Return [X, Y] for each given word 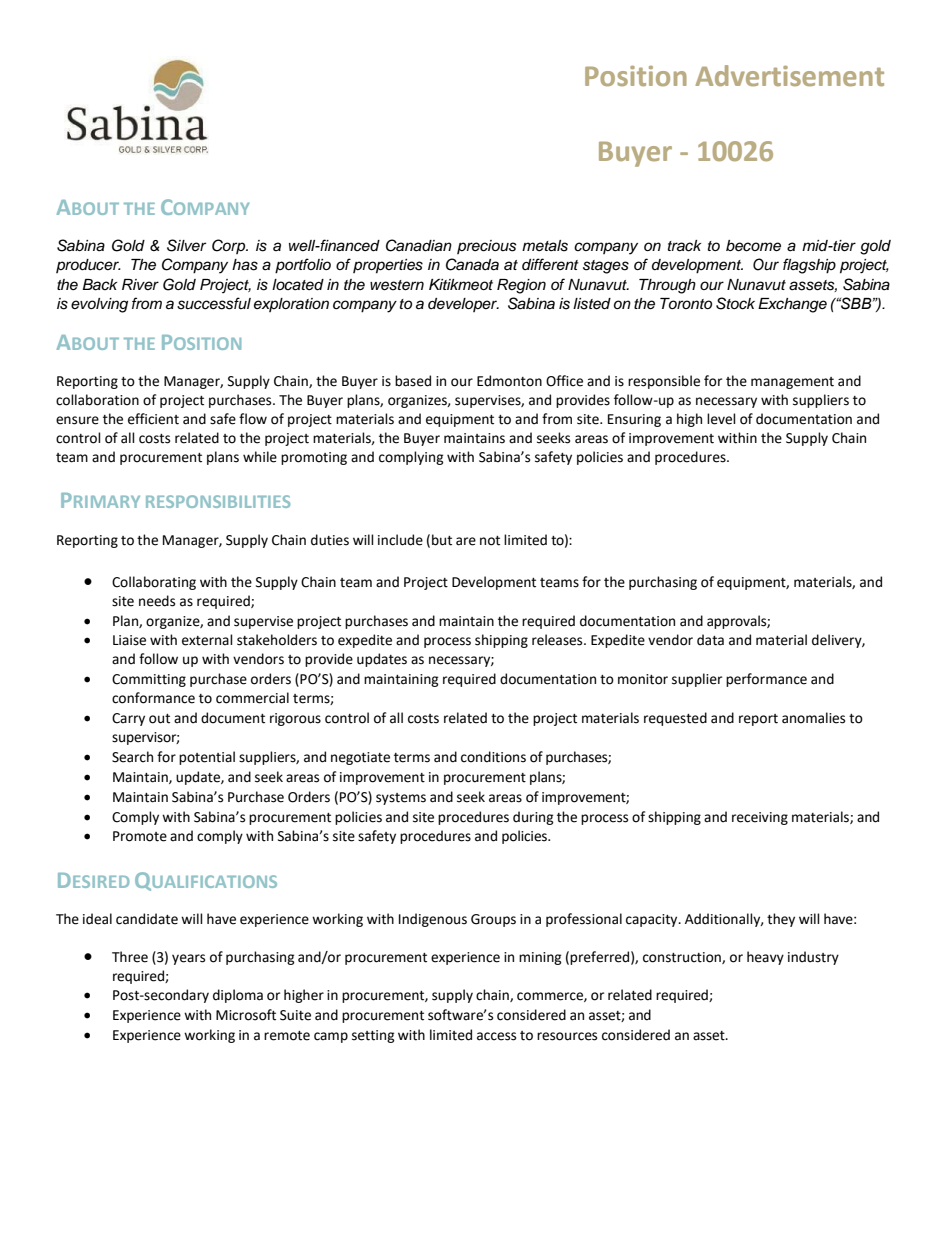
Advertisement [789, 75]
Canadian [419, 245]
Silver [186, 245]
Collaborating [154, 583]
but [442, 540]
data [710, 640]
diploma [238, 996]
